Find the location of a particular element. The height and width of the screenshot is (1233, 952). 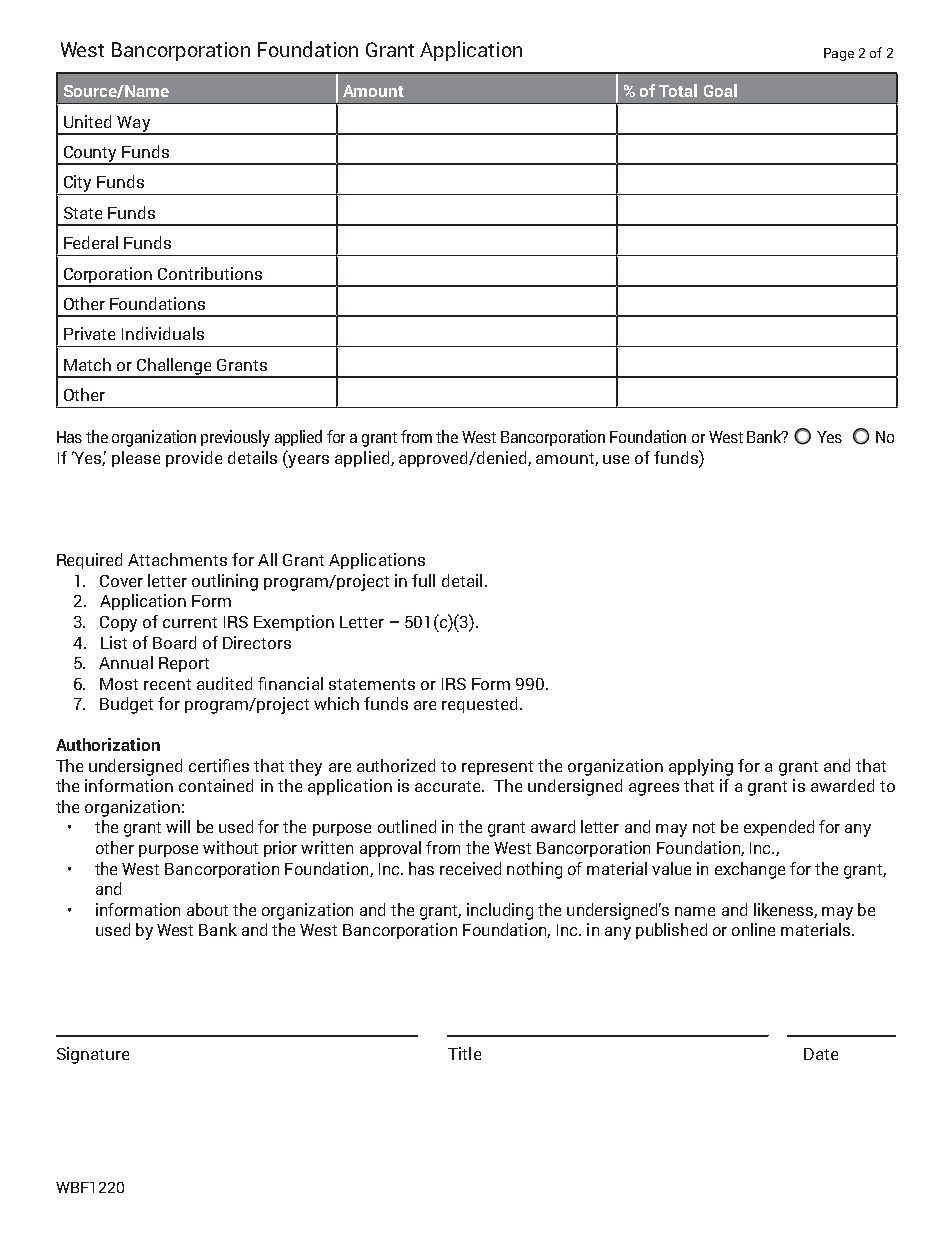

recent is located at coordinates (167, 684).
